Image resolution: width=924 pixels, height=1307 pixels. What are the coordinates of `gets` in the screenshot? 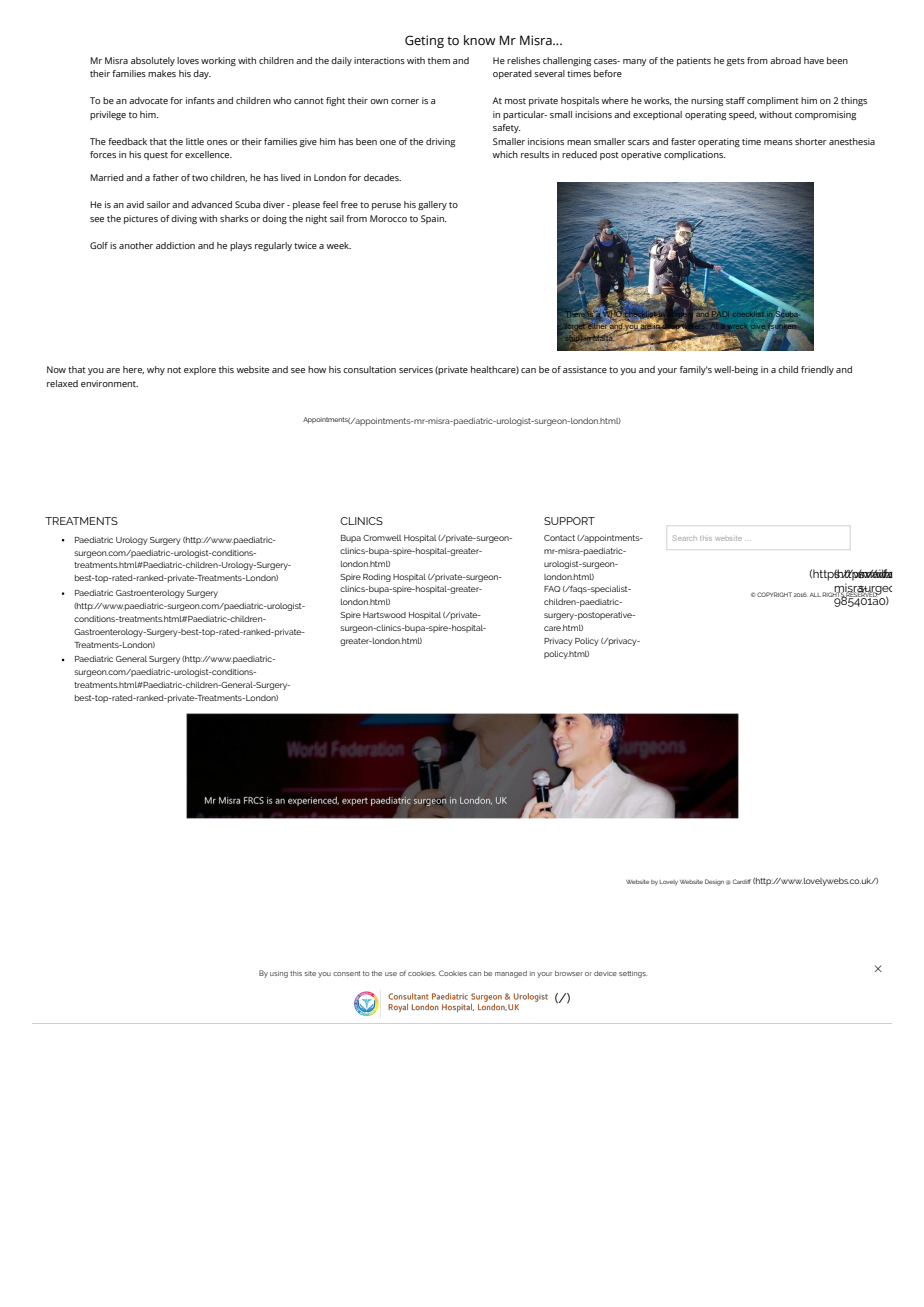 It's located at (735, 62).
